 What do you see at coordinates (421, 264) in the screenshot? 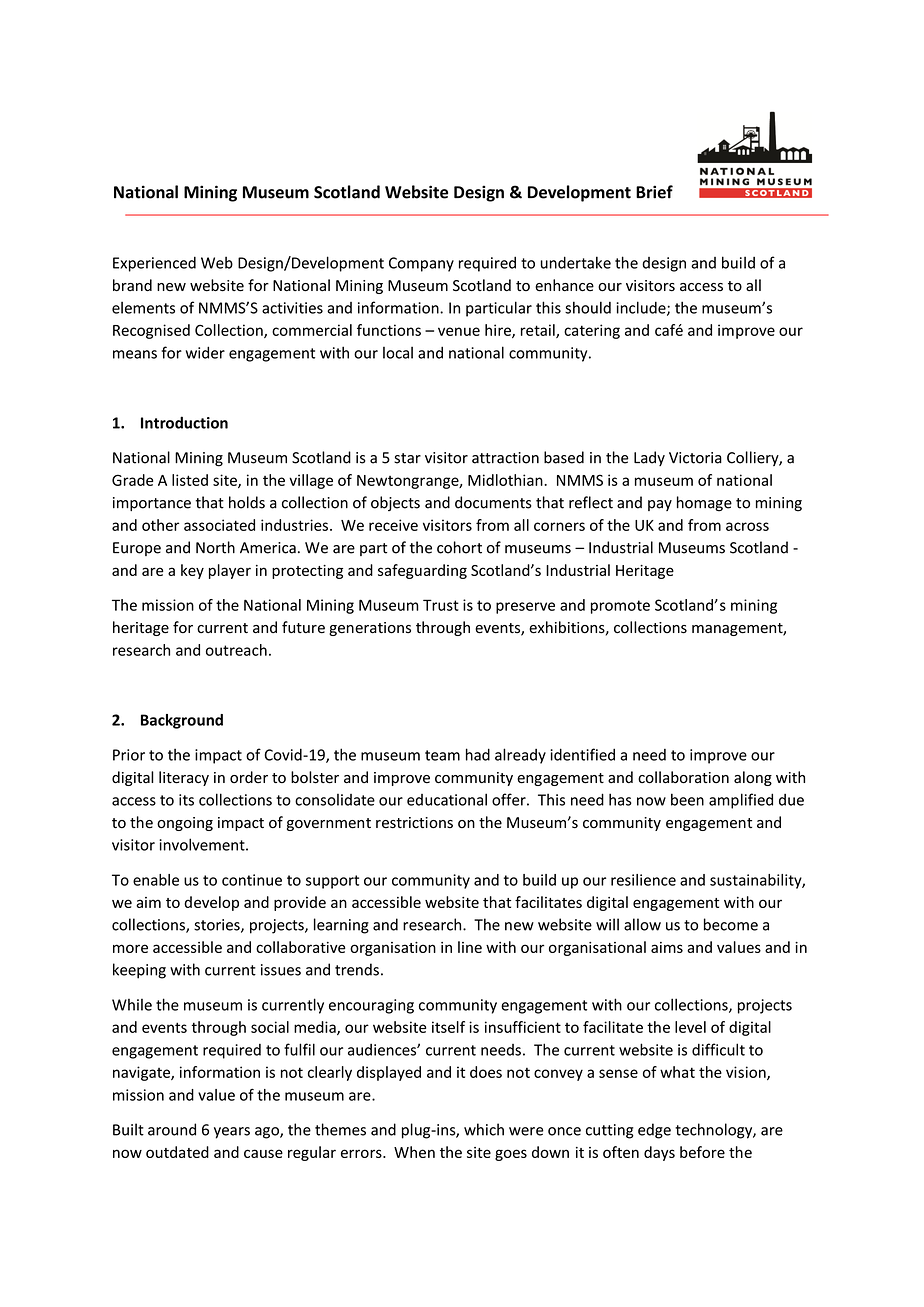
I see `Company` at bounding box center [421, 264].
